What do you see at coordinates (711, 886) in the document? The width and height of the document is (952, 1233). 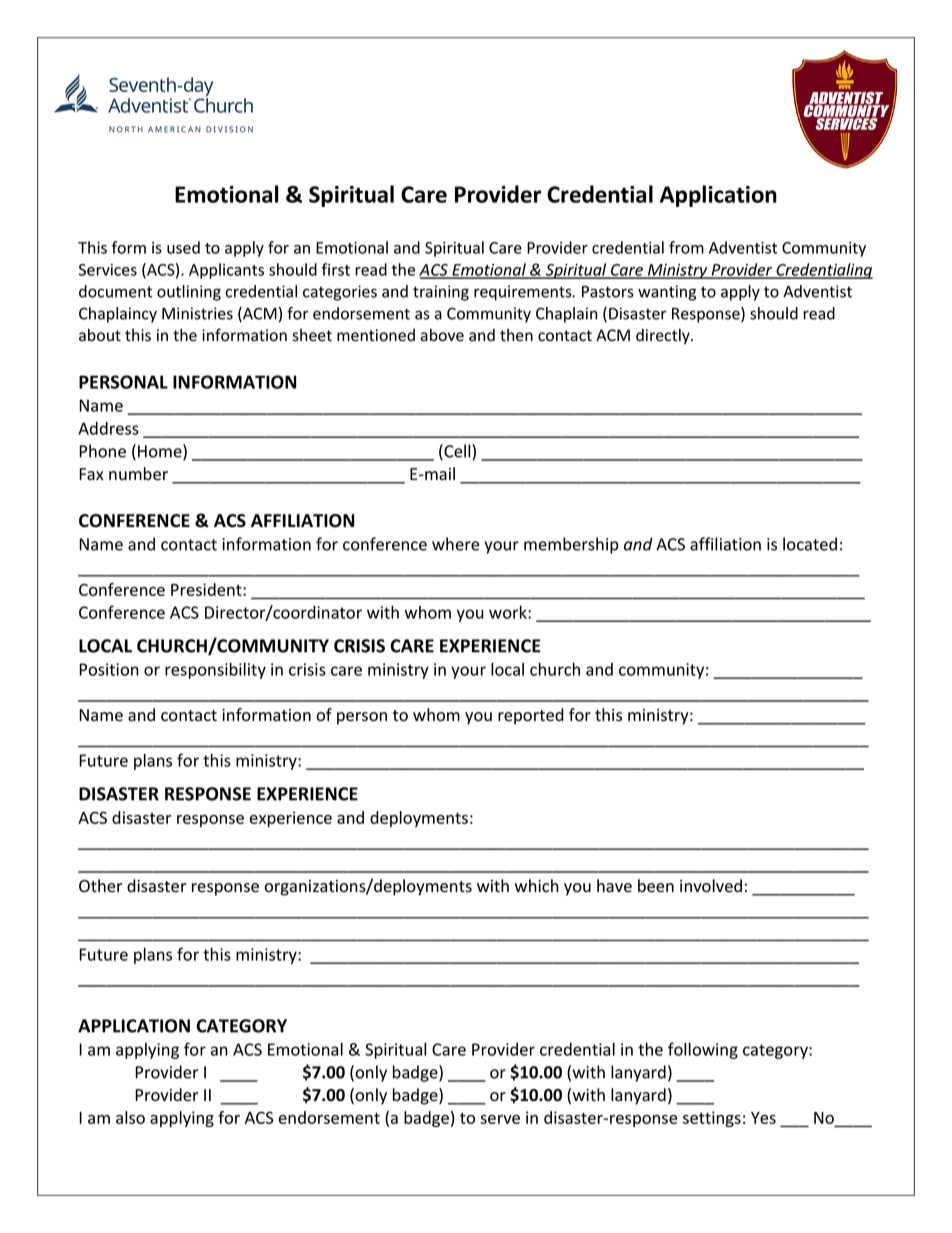 I see `involved` at bounding box center [711, 886].
